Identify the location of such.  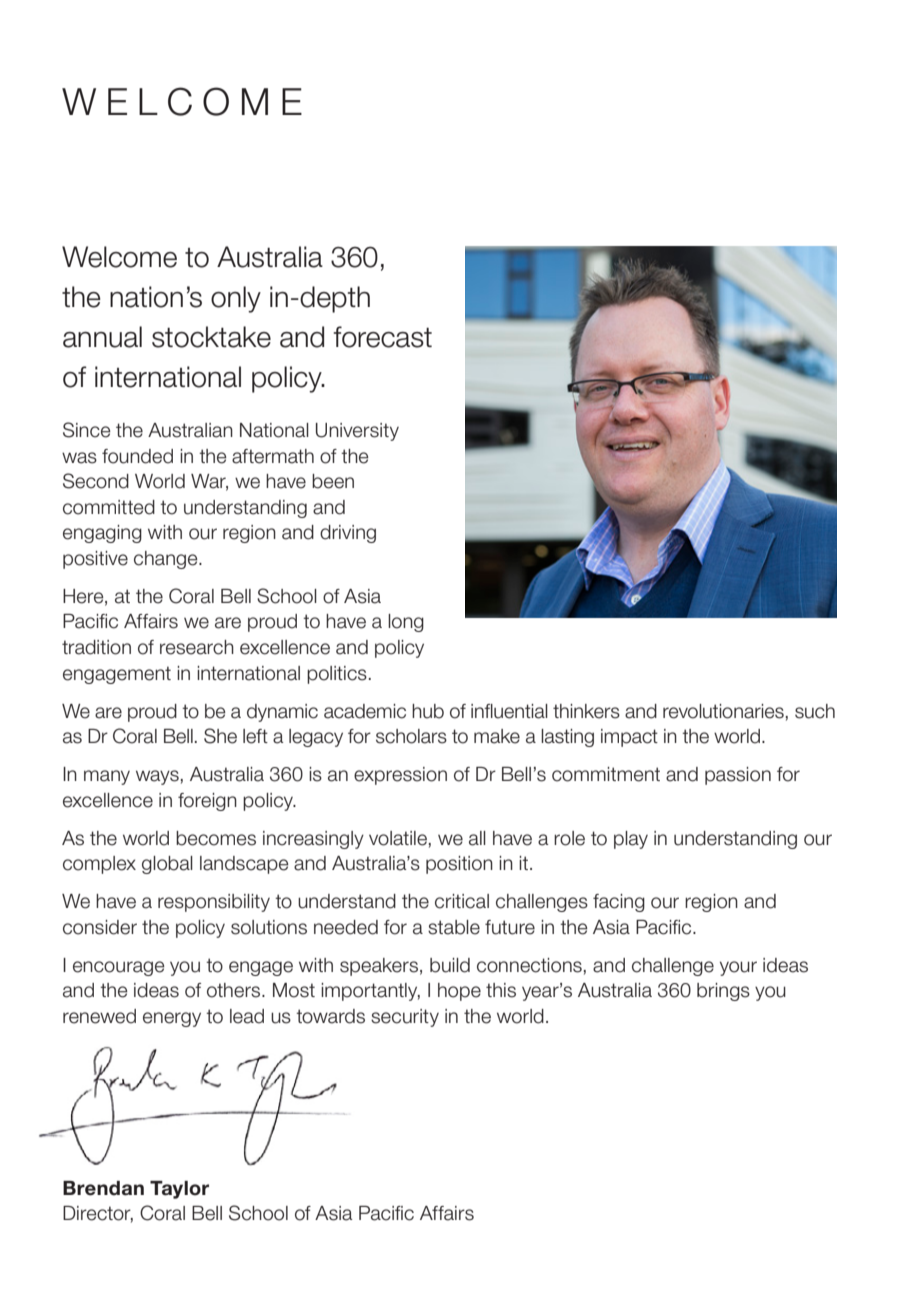
(815, 711).
